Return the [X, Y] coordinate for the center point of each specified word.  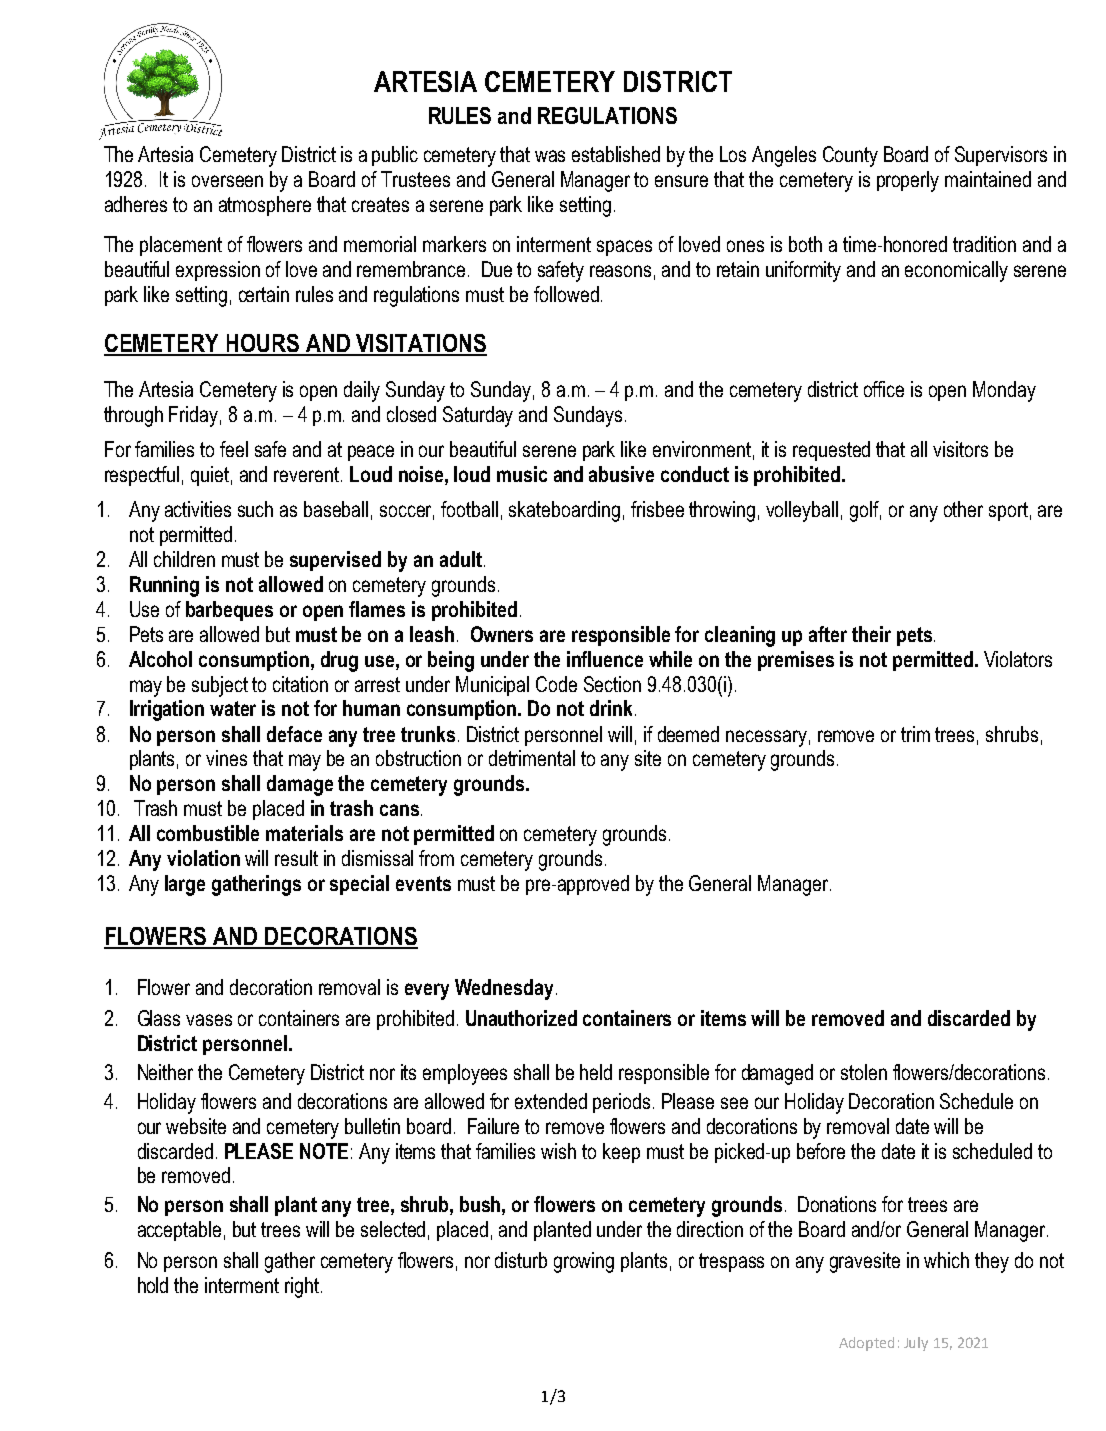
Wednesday [504, 989]
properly [908, 181]
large [185, 885]
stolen [864, 1072]
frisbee [657, 509]
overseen [227, 181]
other [963, 509]
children [184, 559]
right [302, 1287]
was [550, 156]
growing [584, 1262]
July [916, 1344]
